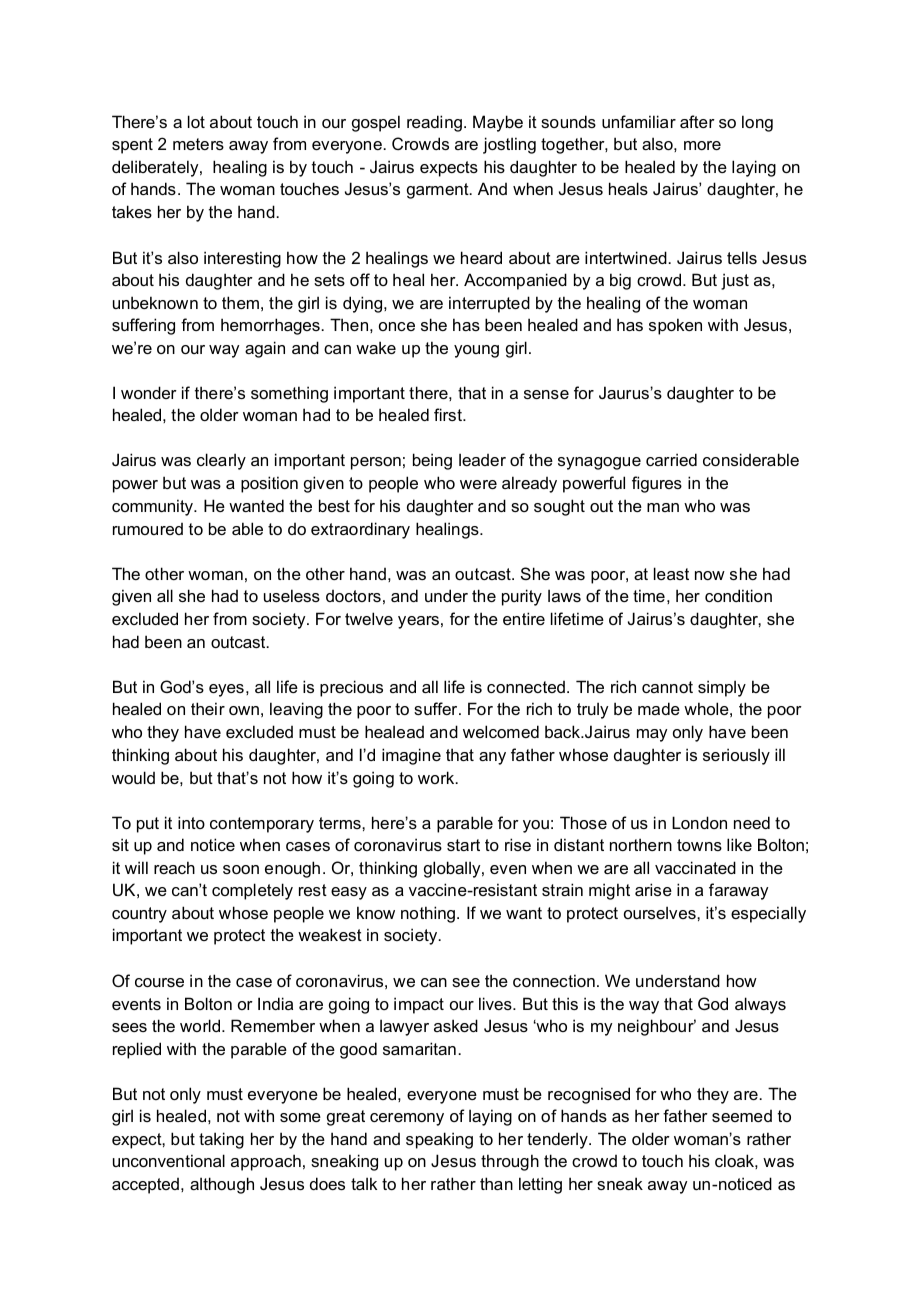  I want to click on London, so click(699, 822).
